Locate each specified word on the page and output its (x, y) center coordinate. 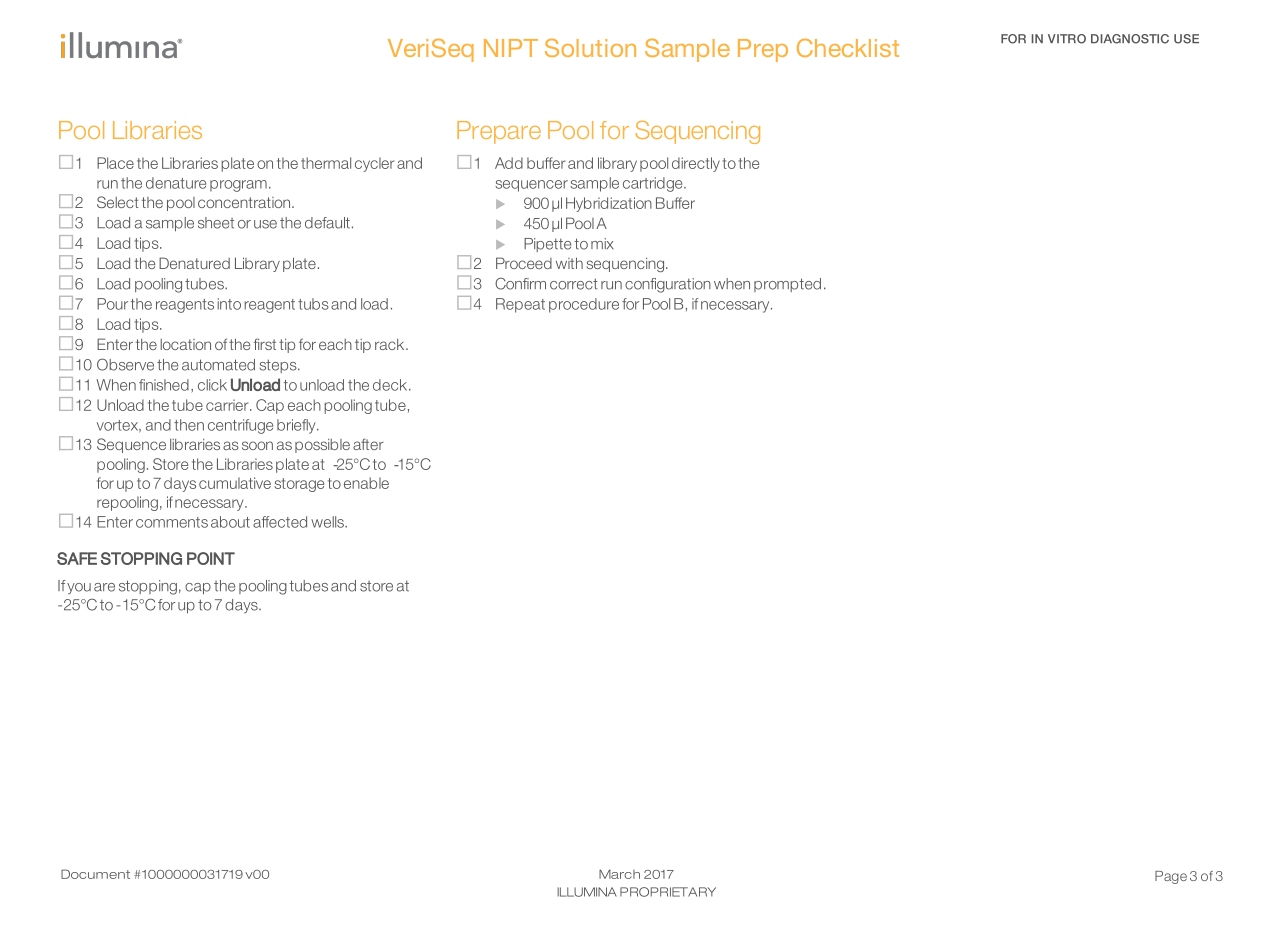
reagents (185, 306)
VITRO (1067, 39)
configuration (668, 285)
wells (328, 522)
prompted (787, 285)
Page (1171, 877)
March (619, 874)
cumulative (235, 483)
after (368, 444)
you (79, 588)
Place (115, 163)
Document (95, 874)
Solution (590, 47)
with (569, 263)
